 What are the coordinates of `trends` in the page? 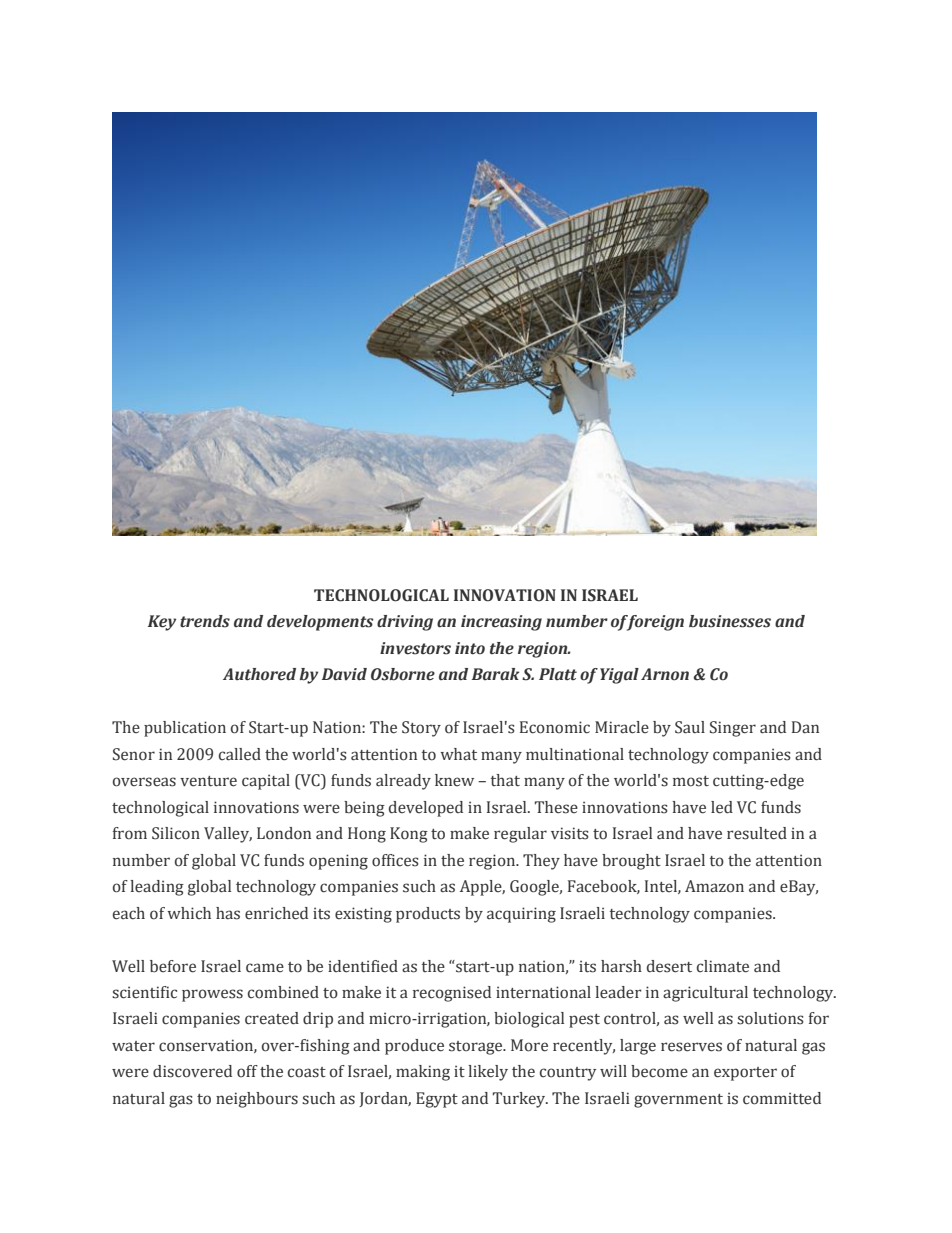 It's located at (205, 621).
